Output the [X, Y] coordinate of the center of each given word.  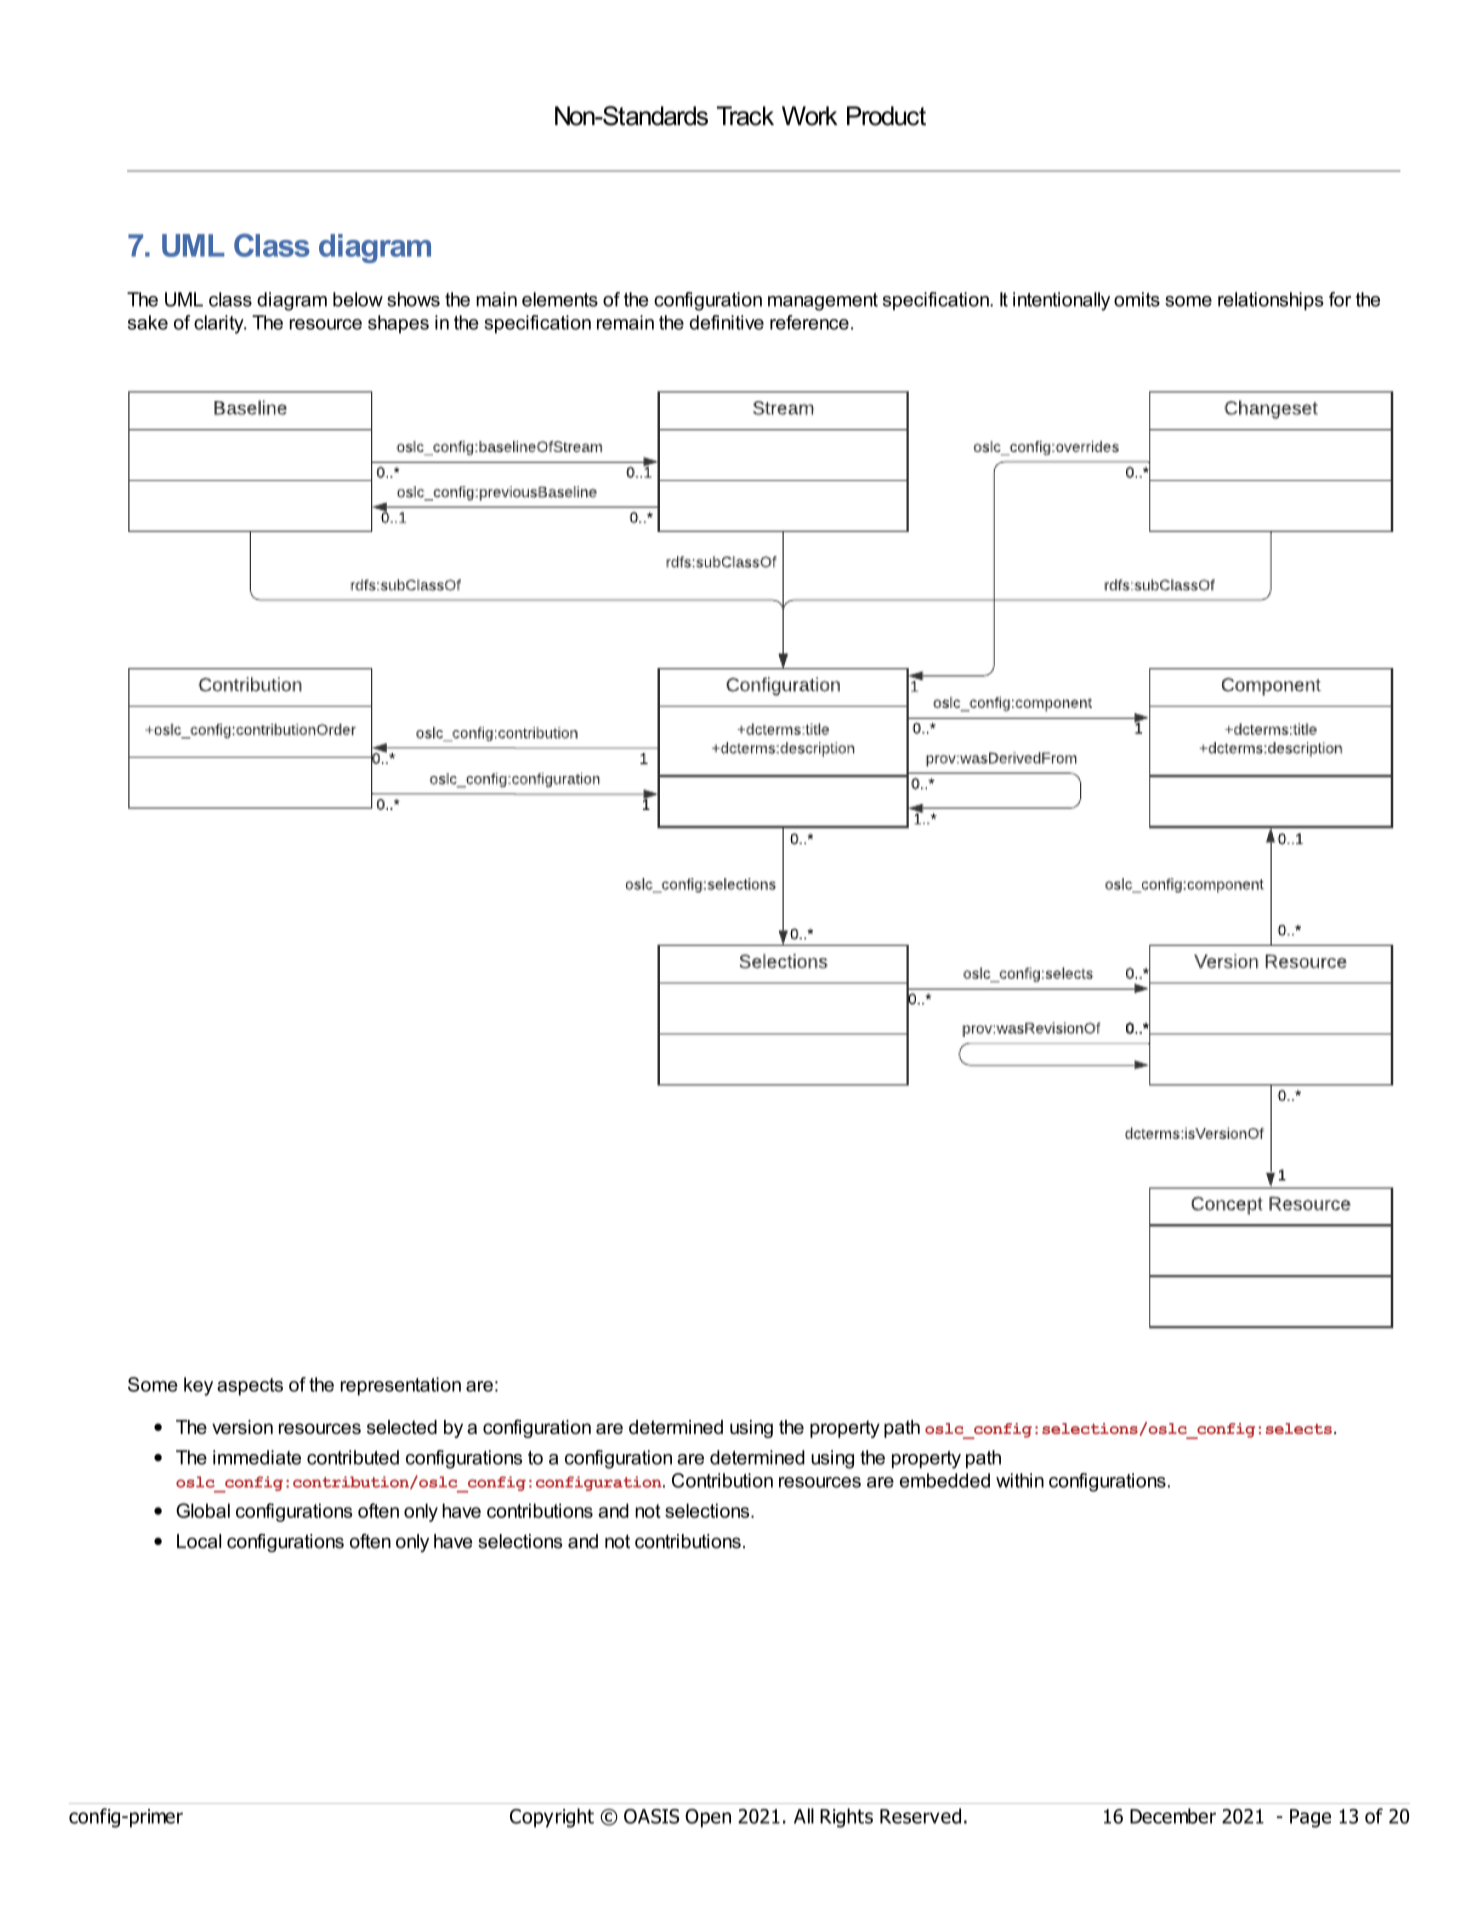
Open [708, 1818]
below [358, 299]
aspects [250, 1387]
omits [1137, 299]
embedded [945, 1480]
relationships [1271, 301]
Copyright [552, 1818]
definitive [727, 322]
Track [745, 116]
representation [401, 1386]
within [1020, 1480]
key [198, 1386]
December [1173, 1816]
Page [1310, 1818]
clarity [220, 324]
